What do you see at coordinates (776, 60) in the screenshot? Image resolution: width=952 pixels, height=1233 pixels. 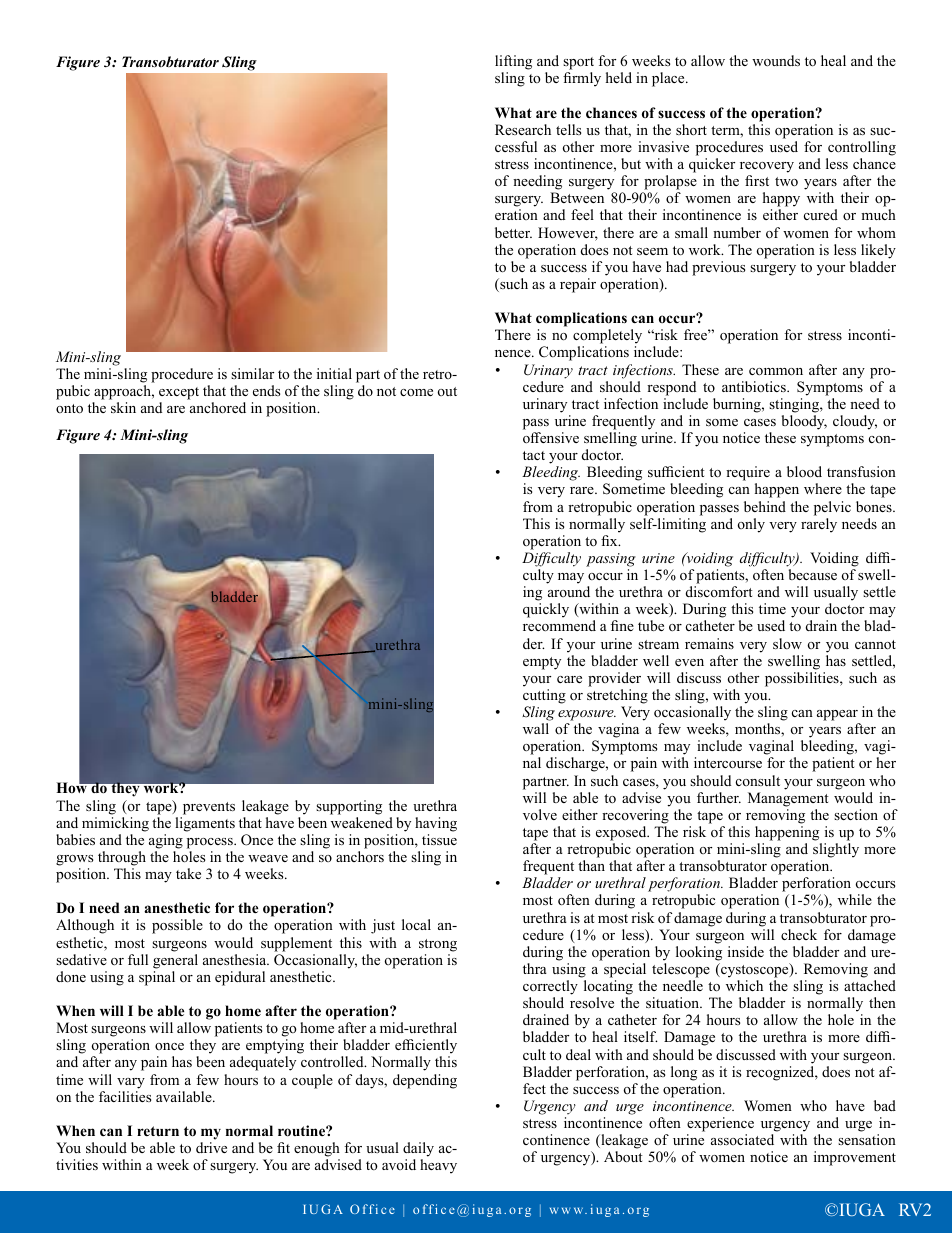 I see `wounds` at bounding box center [776, 60].
